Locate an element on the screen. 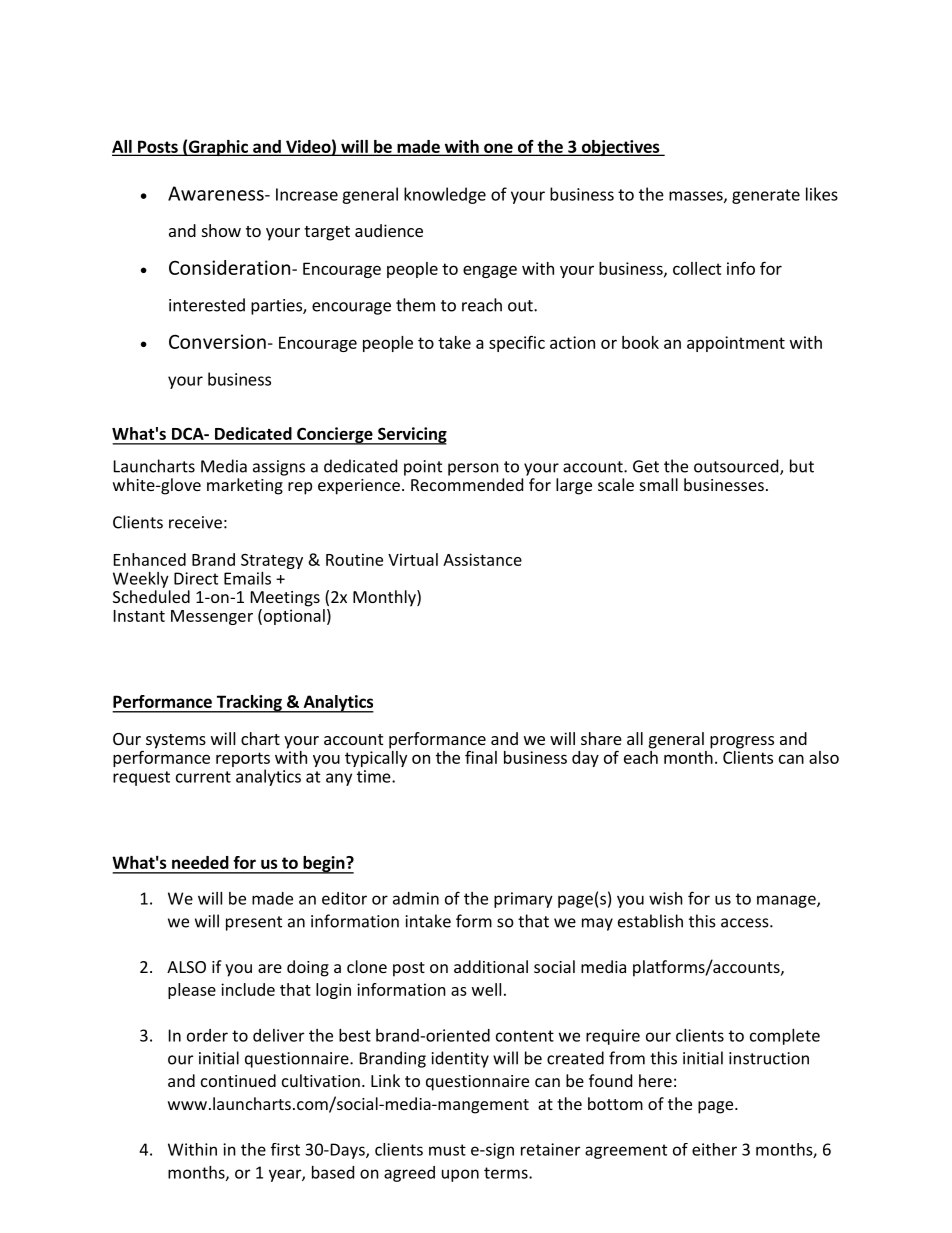 This screenshot has width=952, height=1233. Recommended is located at coordinates (467, 484).
